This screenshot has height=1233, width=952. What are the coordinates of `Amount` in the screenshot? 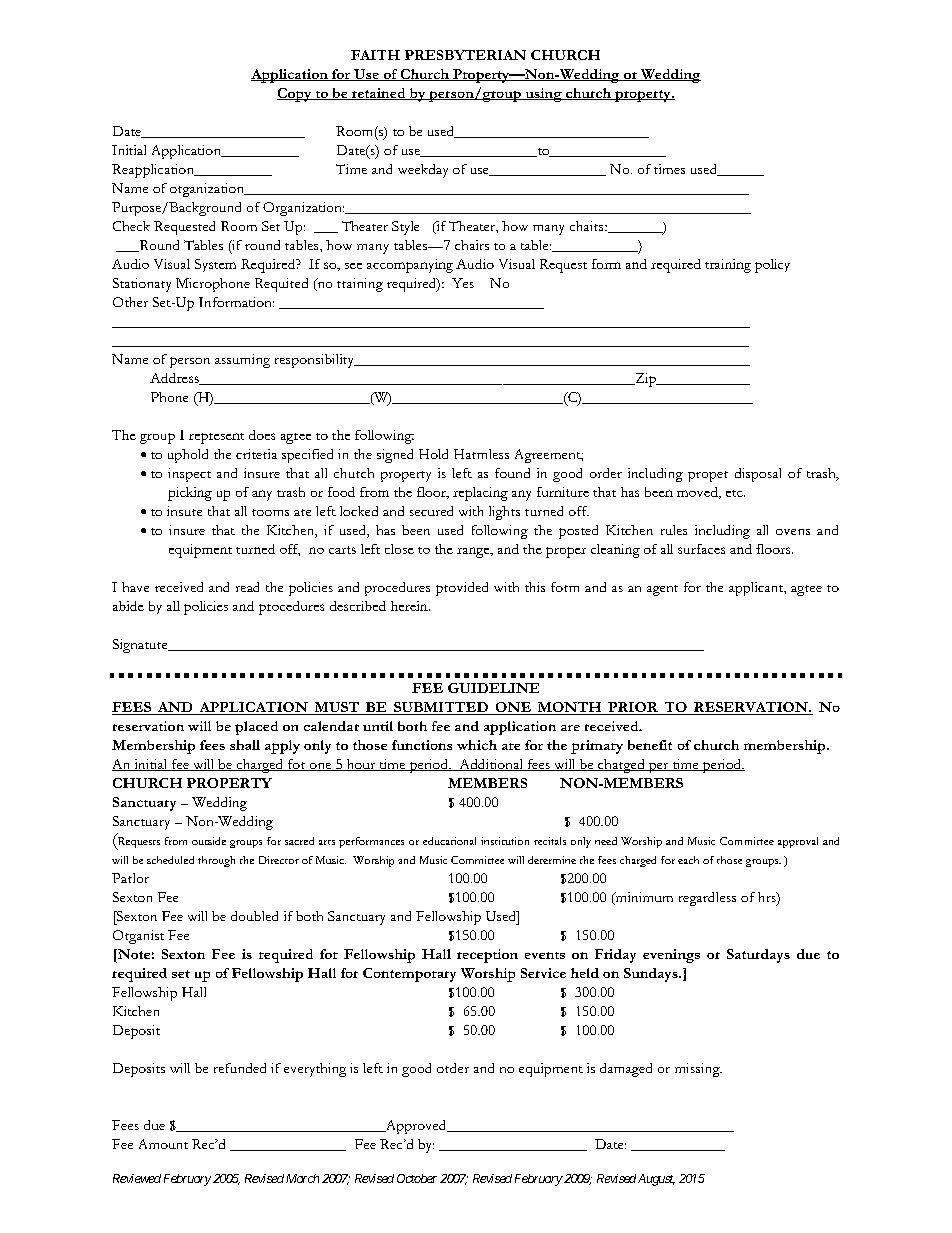 It's located at (163, 1144).
